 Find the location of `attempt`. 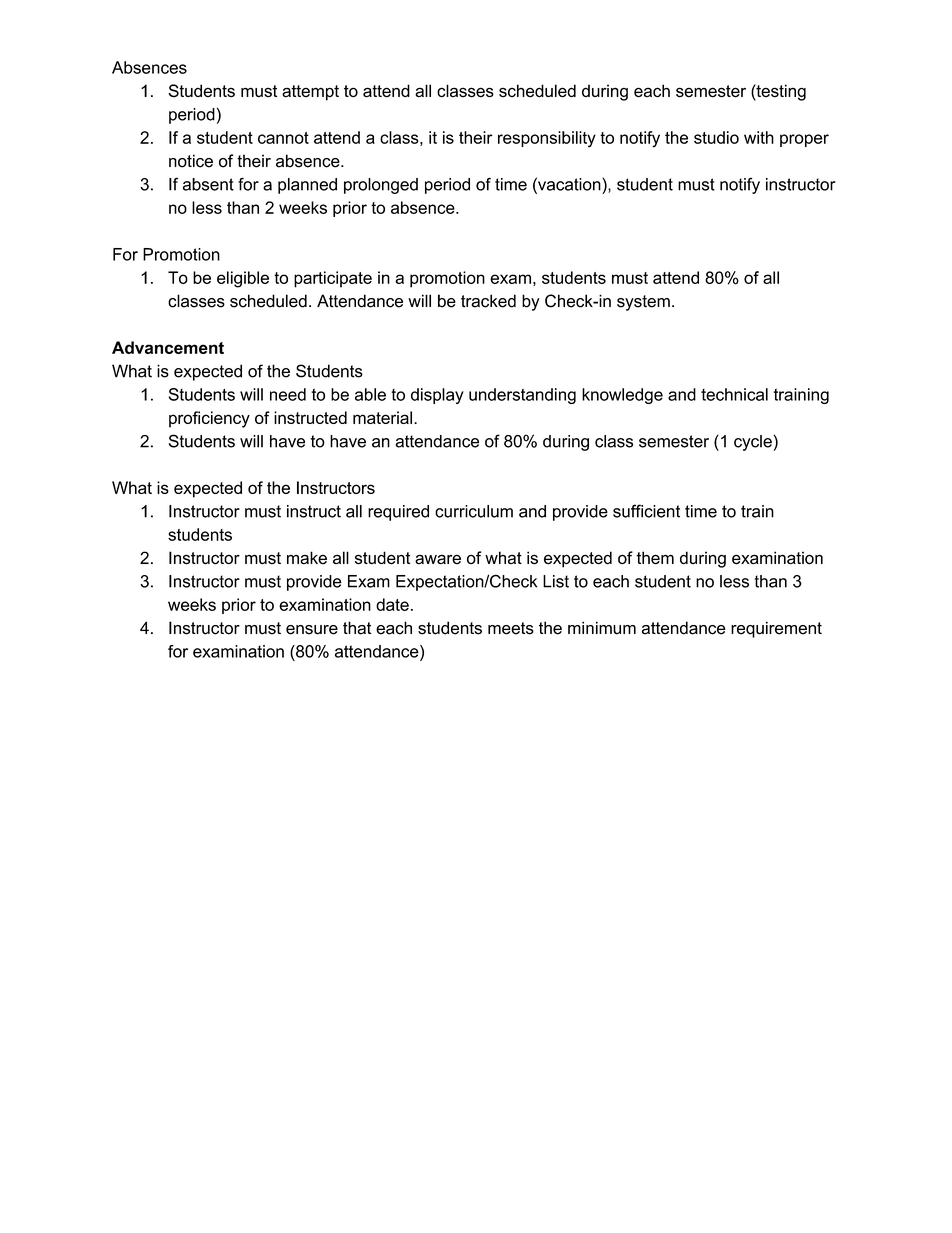

attempt is located at coordinates (310, 93).
